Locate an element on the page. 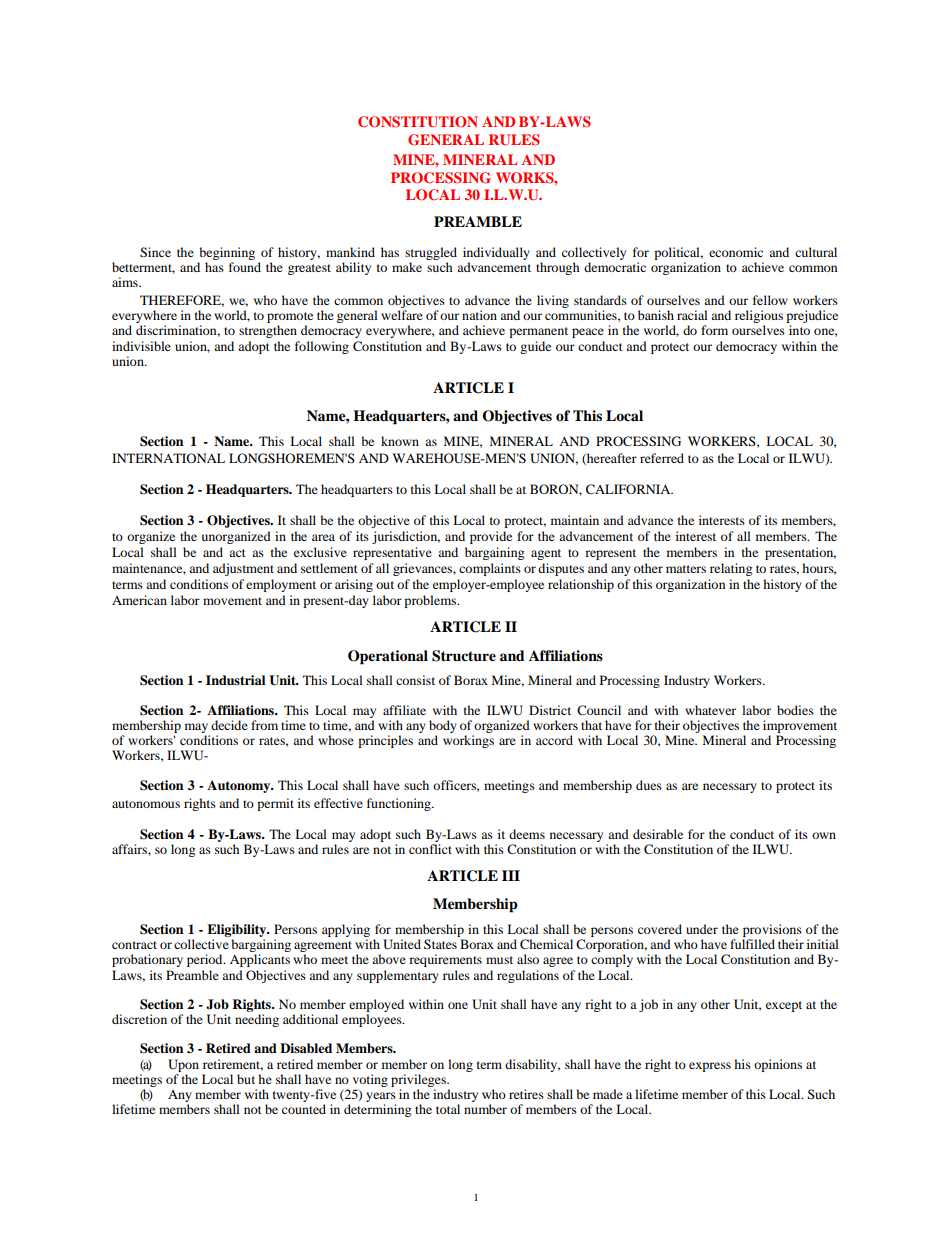  indivisible is located at coordinates (141, 346).
